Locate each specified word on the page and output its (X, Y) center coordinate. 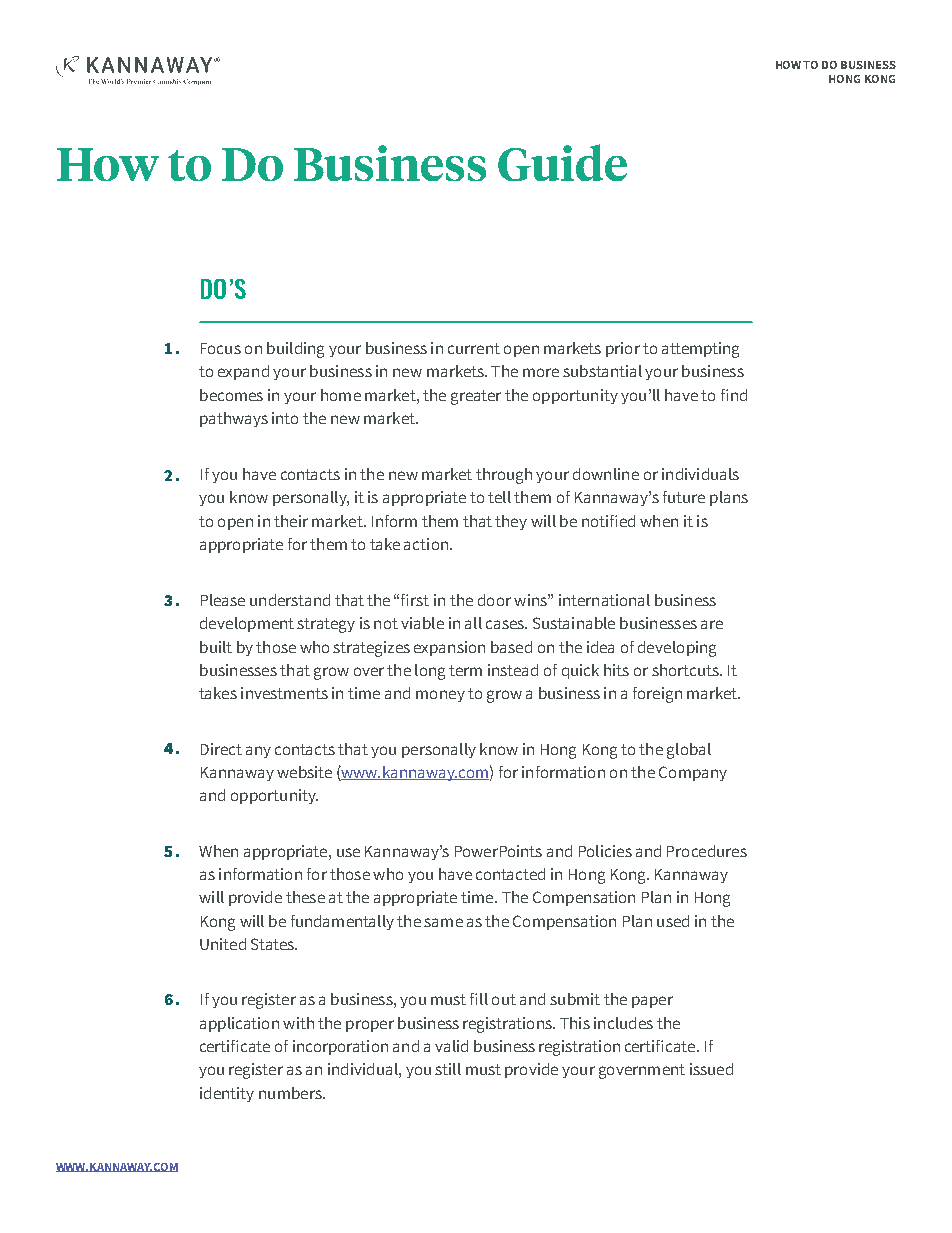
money (440, 696)
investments (284, 693)
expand (243, 372)
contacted (510, 874)
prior (623, 349)
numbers (291, 1093)
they (511, 522)
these (305, 897)
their (291, 521)
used (673, 921)
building (295, 350)
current (474, 348)
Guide (562, 162)
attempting (700, 350)
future (684, 497)
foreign (657, 695)
